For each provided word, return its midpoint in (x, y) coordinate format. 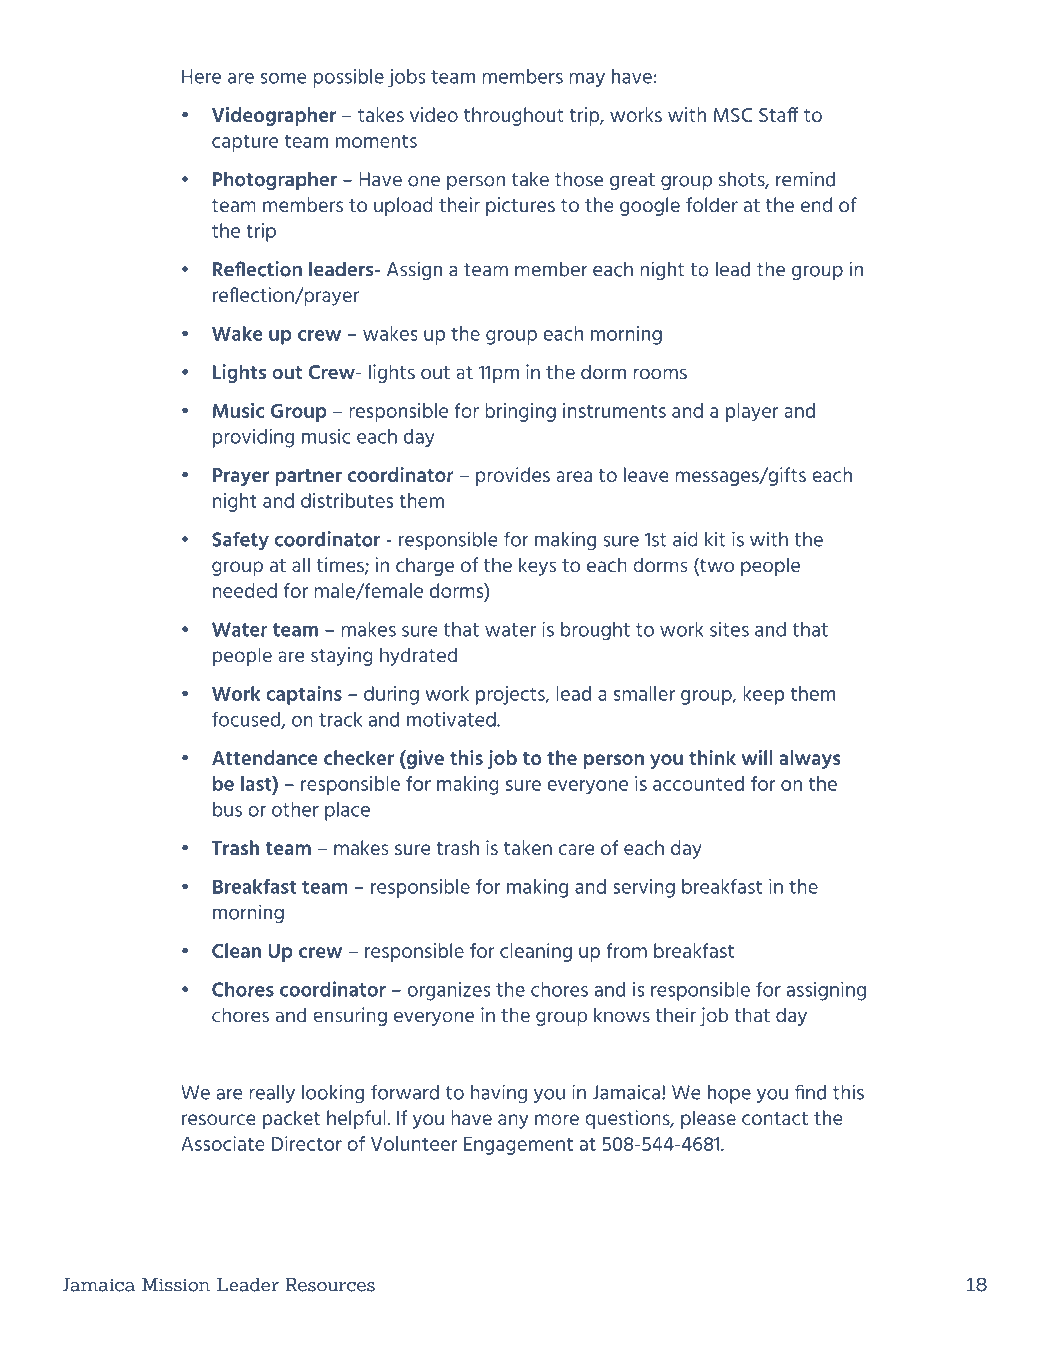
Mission (176, 1285)
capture (245, 143)
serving (644, 888)
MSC (733, 115)
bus (227, 809)
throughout (513, 116)
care (576, 849)
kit (715, 539)
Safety (240, 540)
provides (513, 476)
